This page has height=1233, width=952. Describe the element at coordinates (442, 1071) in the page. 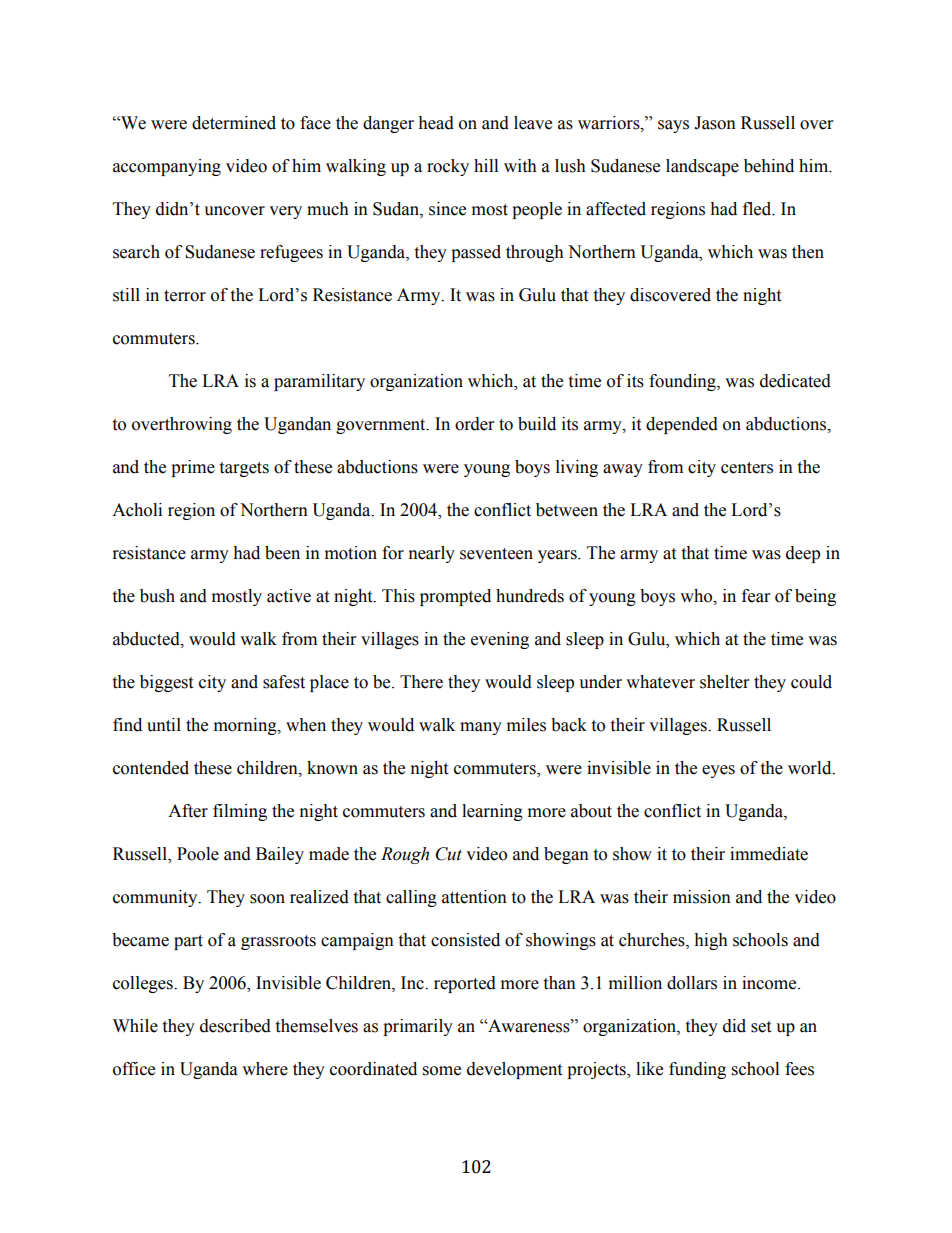

I see `some` at that location.
